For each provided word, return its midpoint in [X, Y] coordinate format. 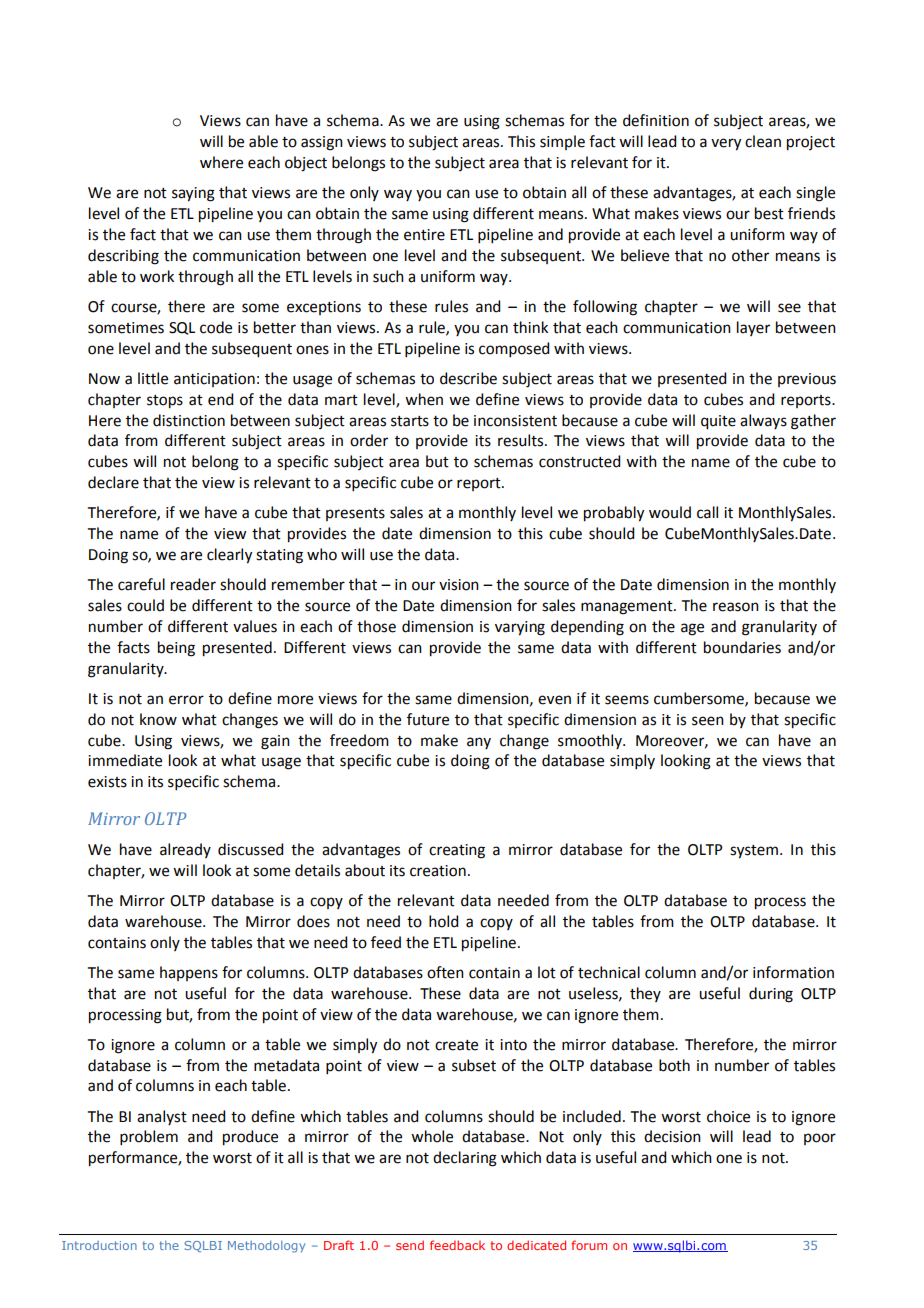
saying [193, 194]
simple [562, 142]
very [726, 144]
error [186, 700]
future [428, 719]
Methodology [267, 1247]
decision [672, 1136]
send [410, 1245]
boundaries [742, 647]
